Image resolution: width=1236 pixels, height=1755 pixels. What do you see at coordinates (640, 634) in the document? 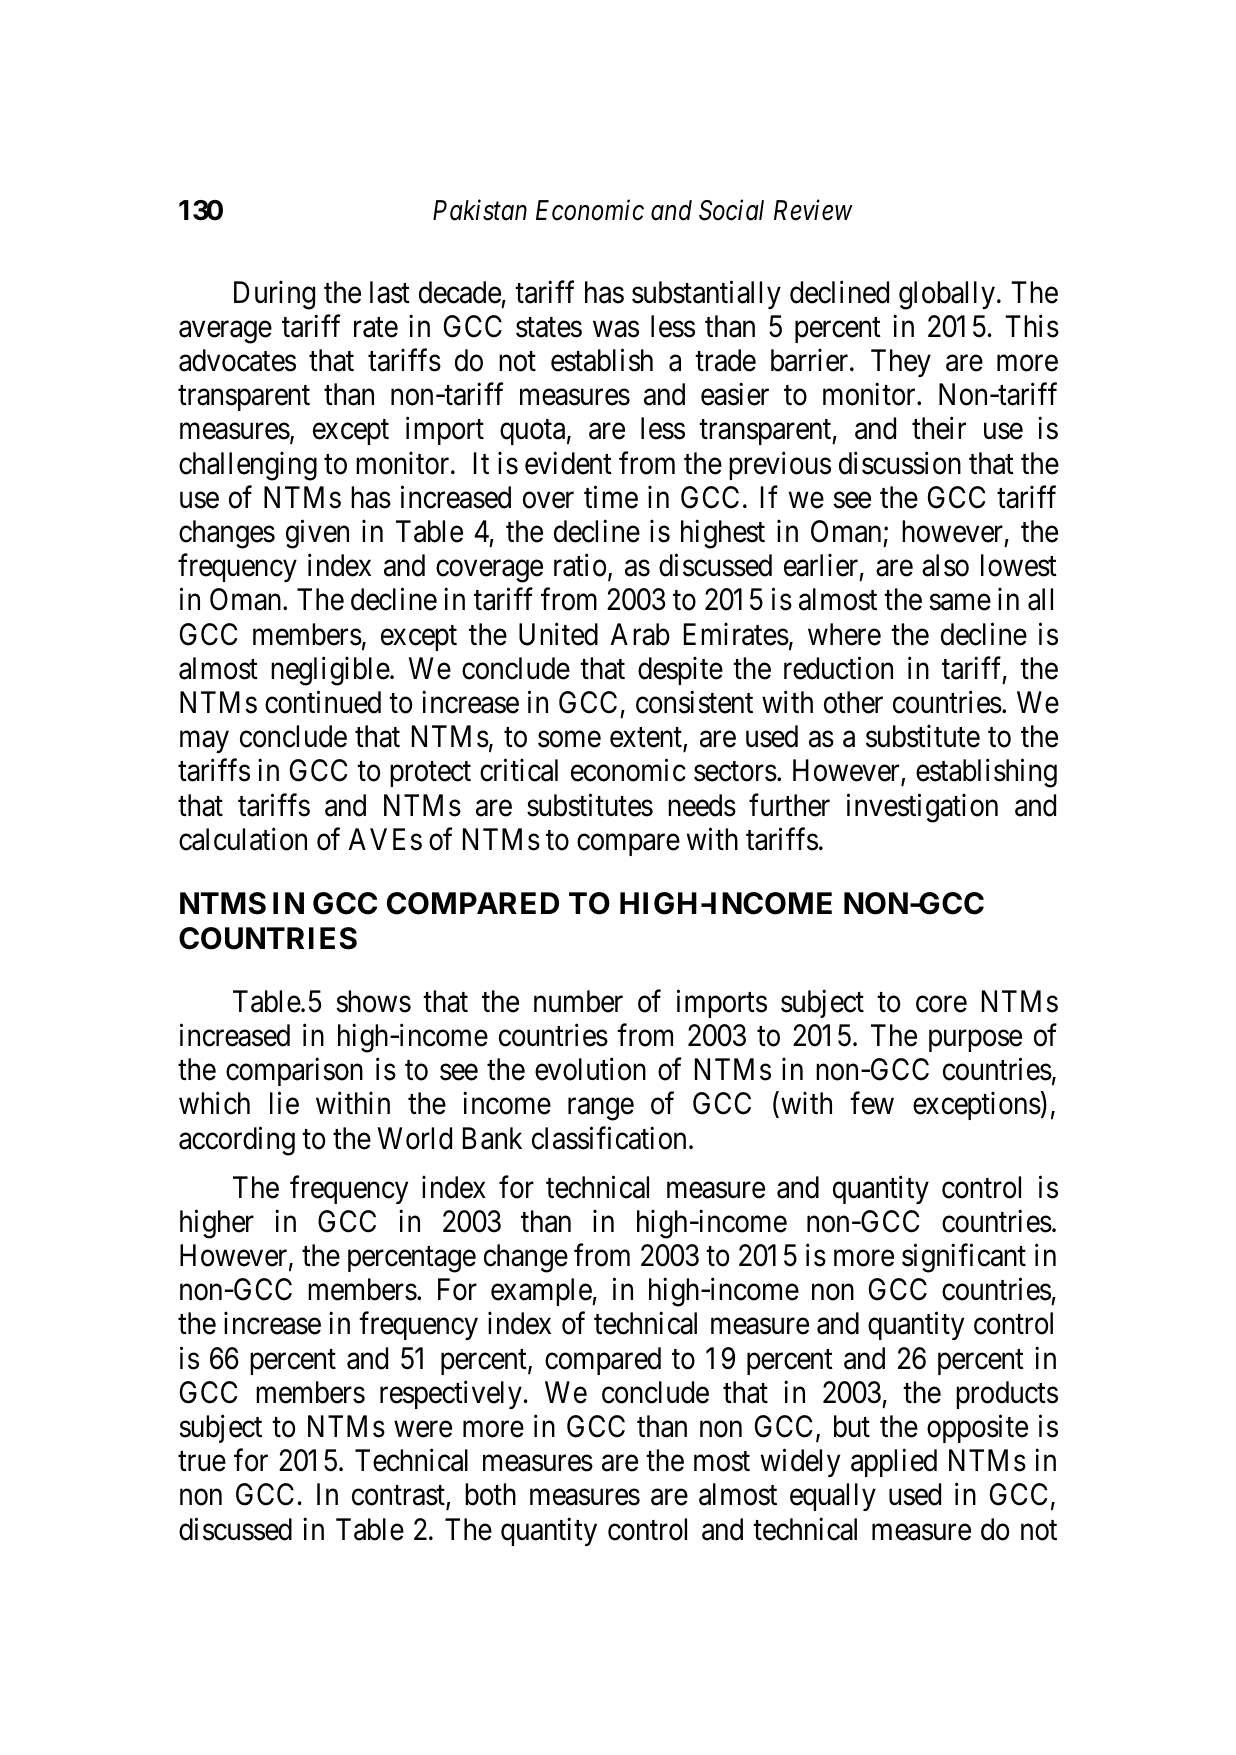
I see `Arab` at bounding box center [640, 634].
